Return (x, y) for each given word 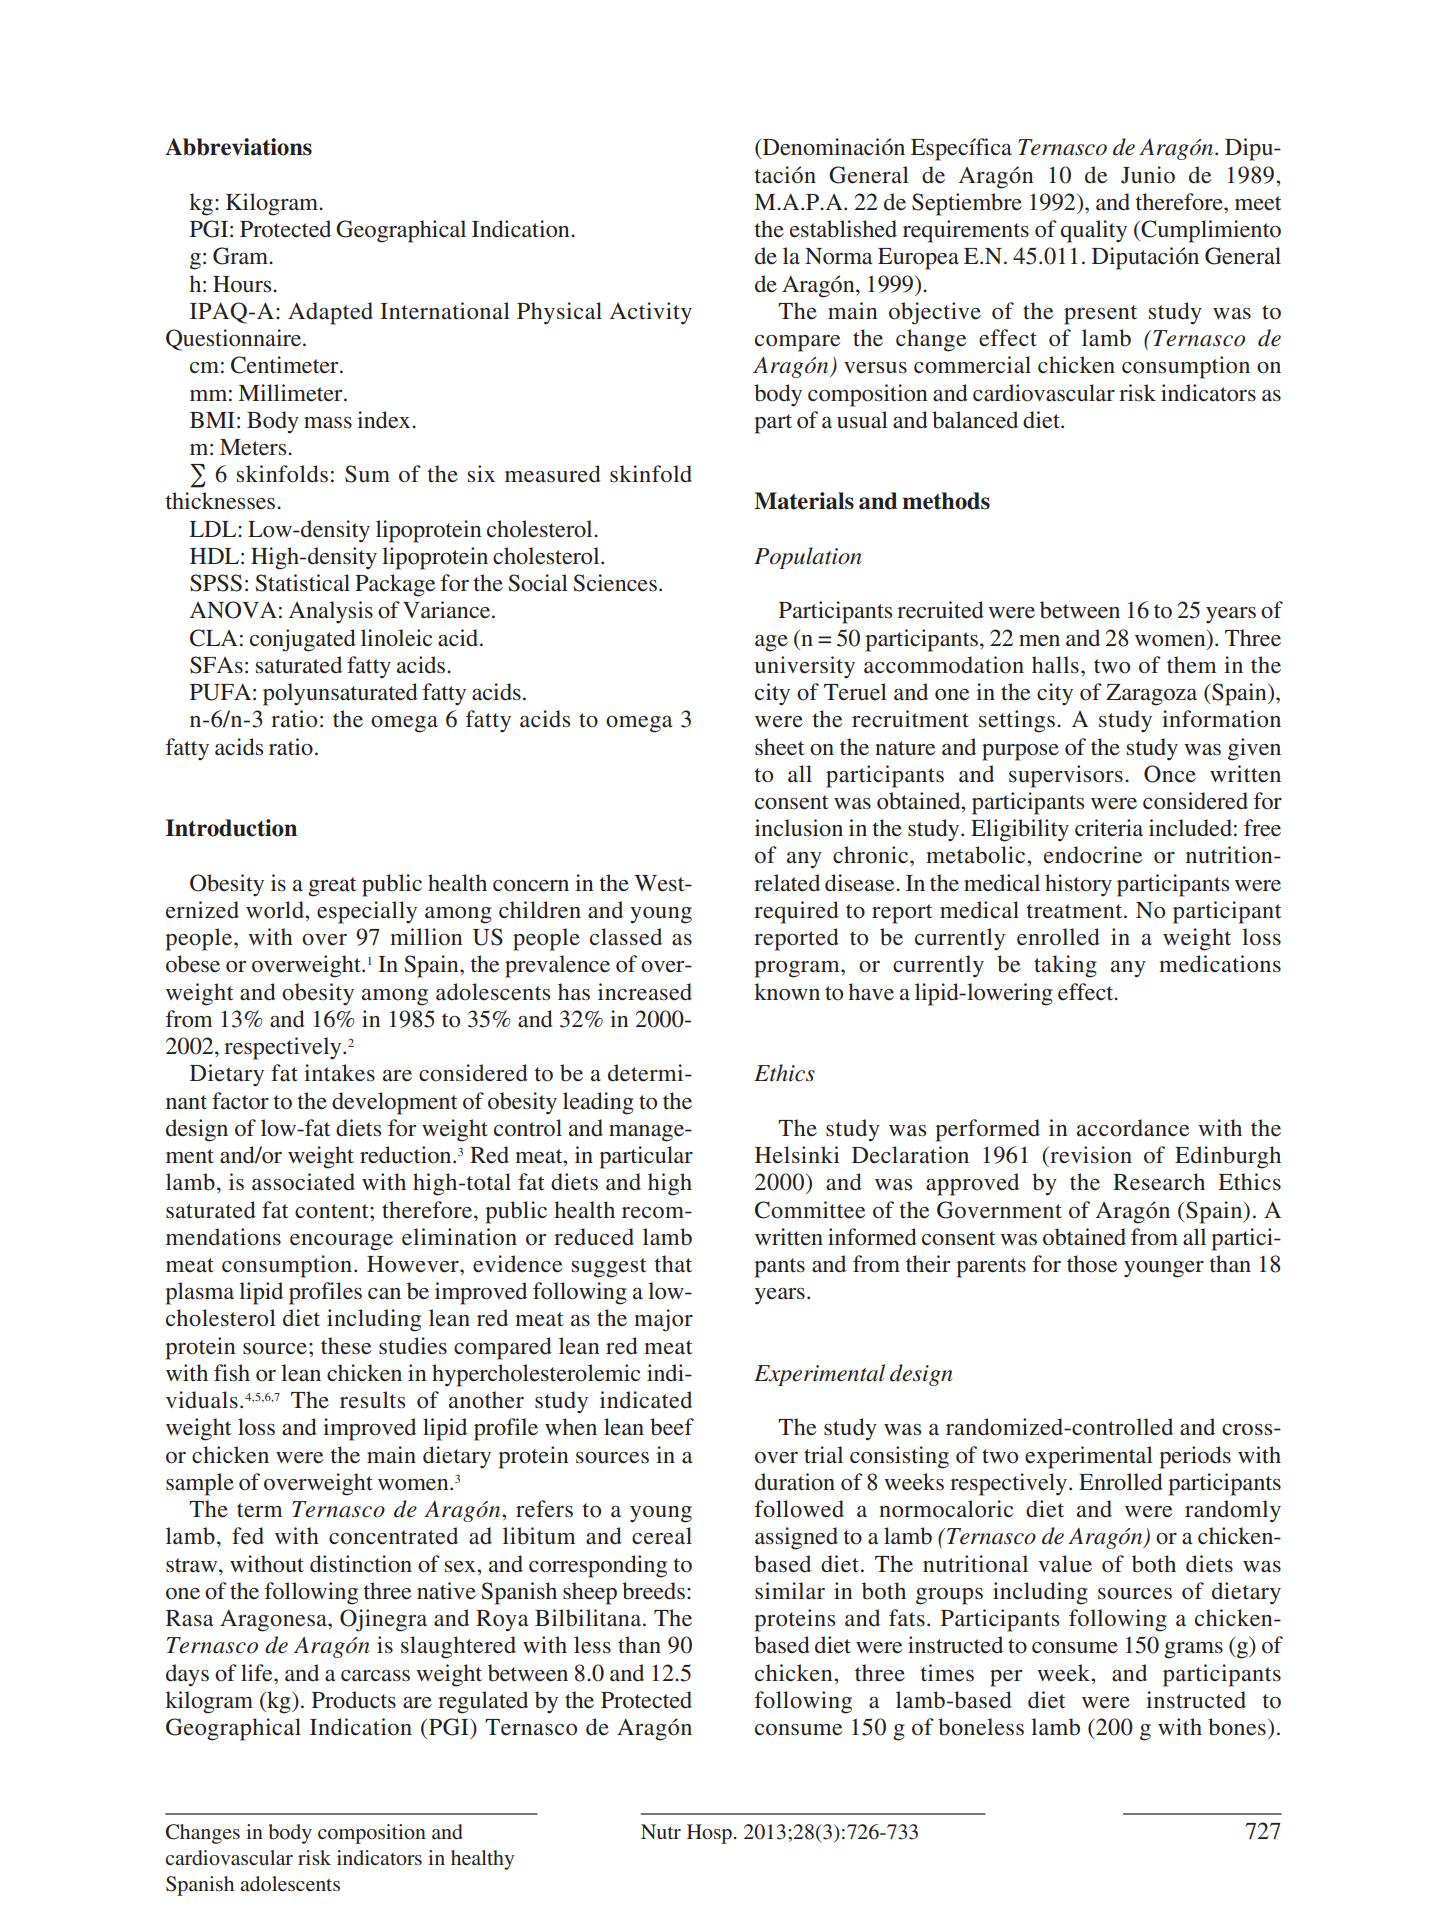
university (805, 667)
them (1192, 665)
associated (303, 1182)
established (843, 229)
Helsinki (797, 1155)
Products (354, 1700)
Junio (1148, 175)
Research (1159, 1182)
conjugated (303, 640)
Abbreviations (238, 147)
